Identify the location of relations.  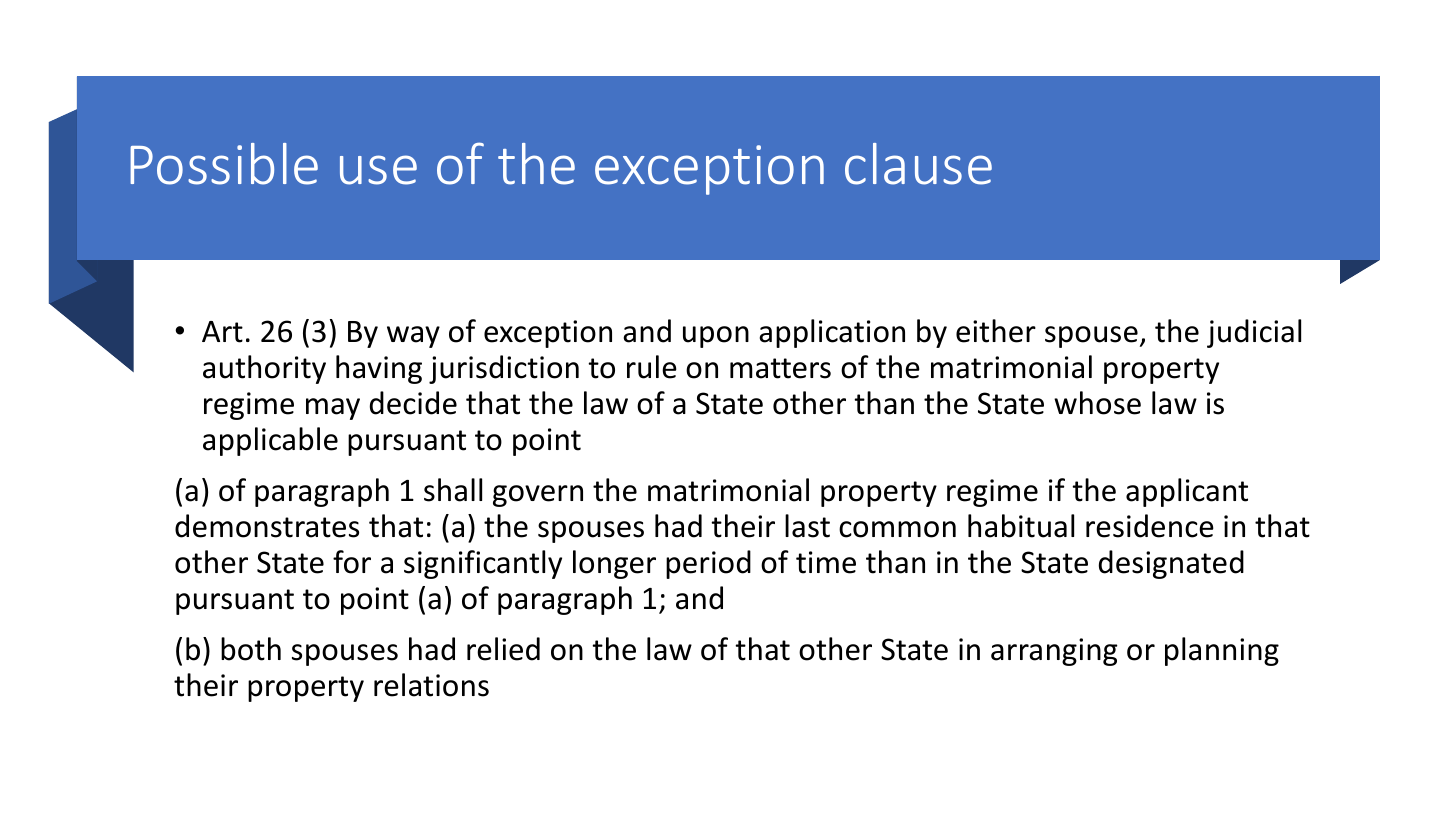
(431, 685).
